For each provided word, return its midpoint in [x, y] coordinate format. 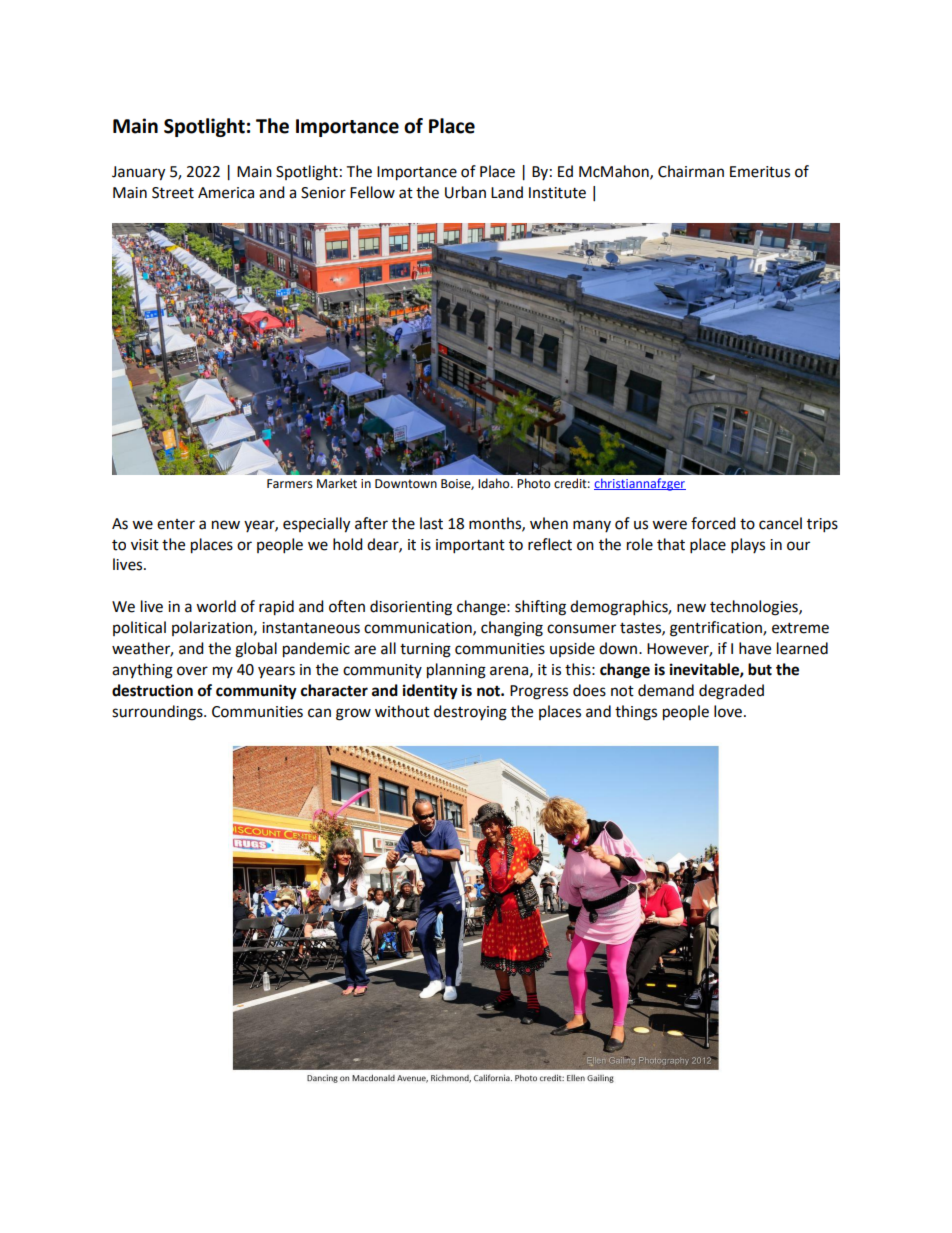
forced [713, 523]
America [226, 193]
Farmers [290, 484]
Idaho [495, 483]
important [470, 546]
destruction [152, 690]
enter [176, 524]
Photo [534, 483]
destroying [470, 713]
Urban [465, 192]
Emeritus [760, 172]
